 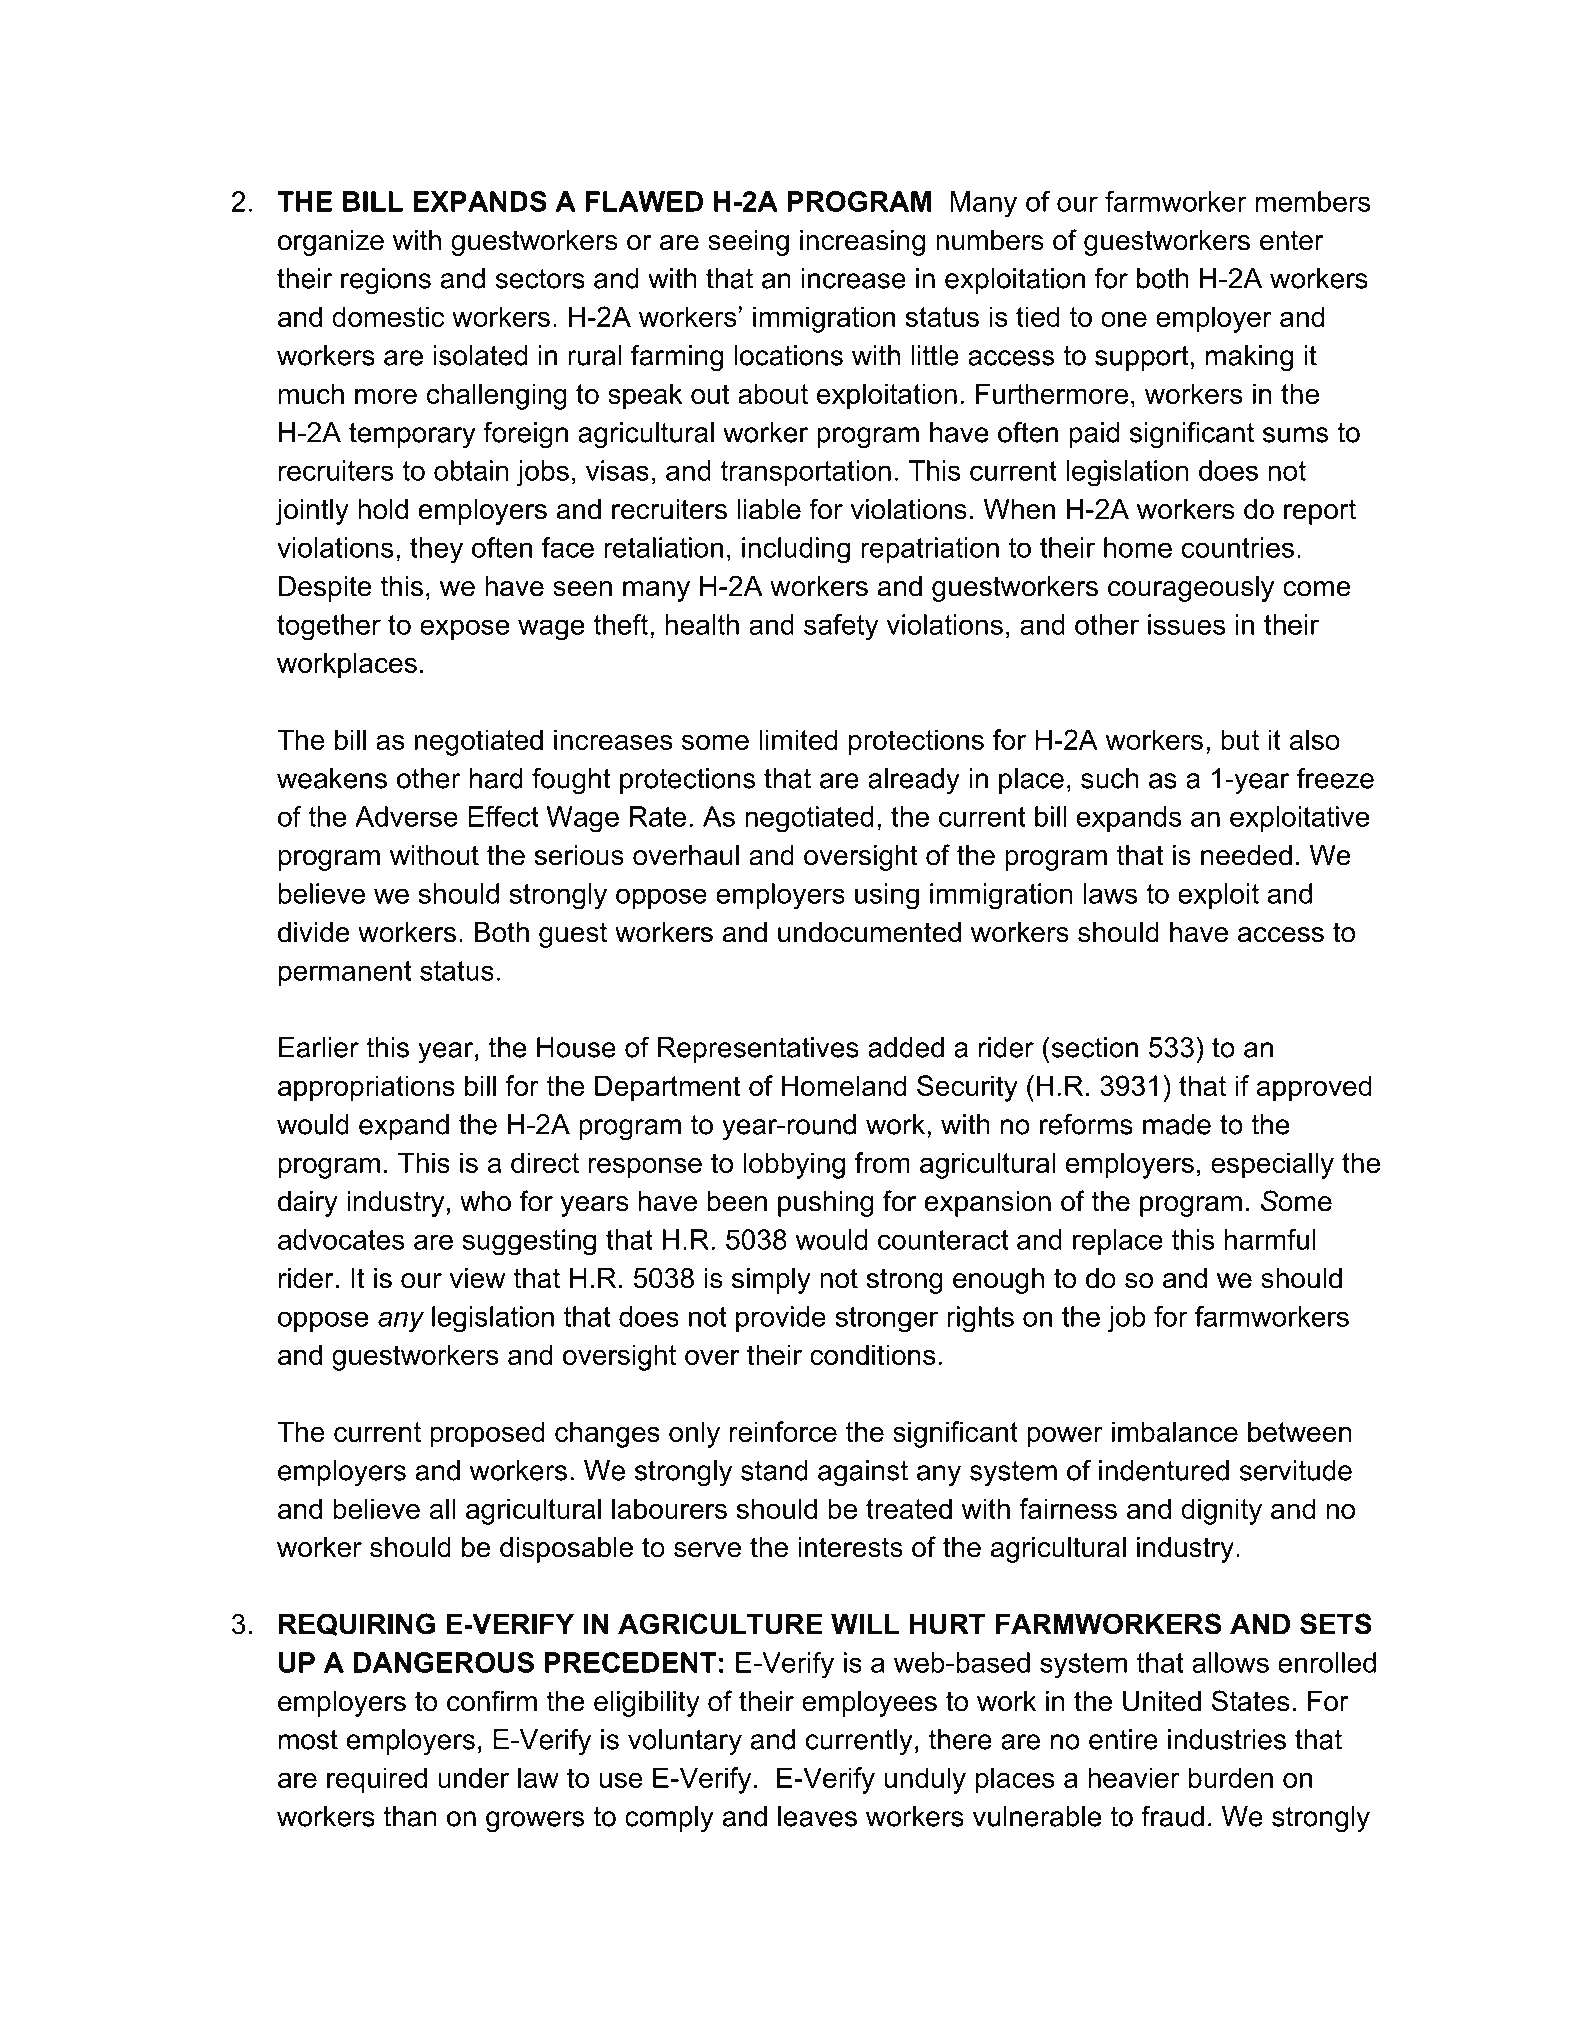 What do you see at coordinates (473, 1777) in the document?
I see `under` at bounding box center [473, 1777].
